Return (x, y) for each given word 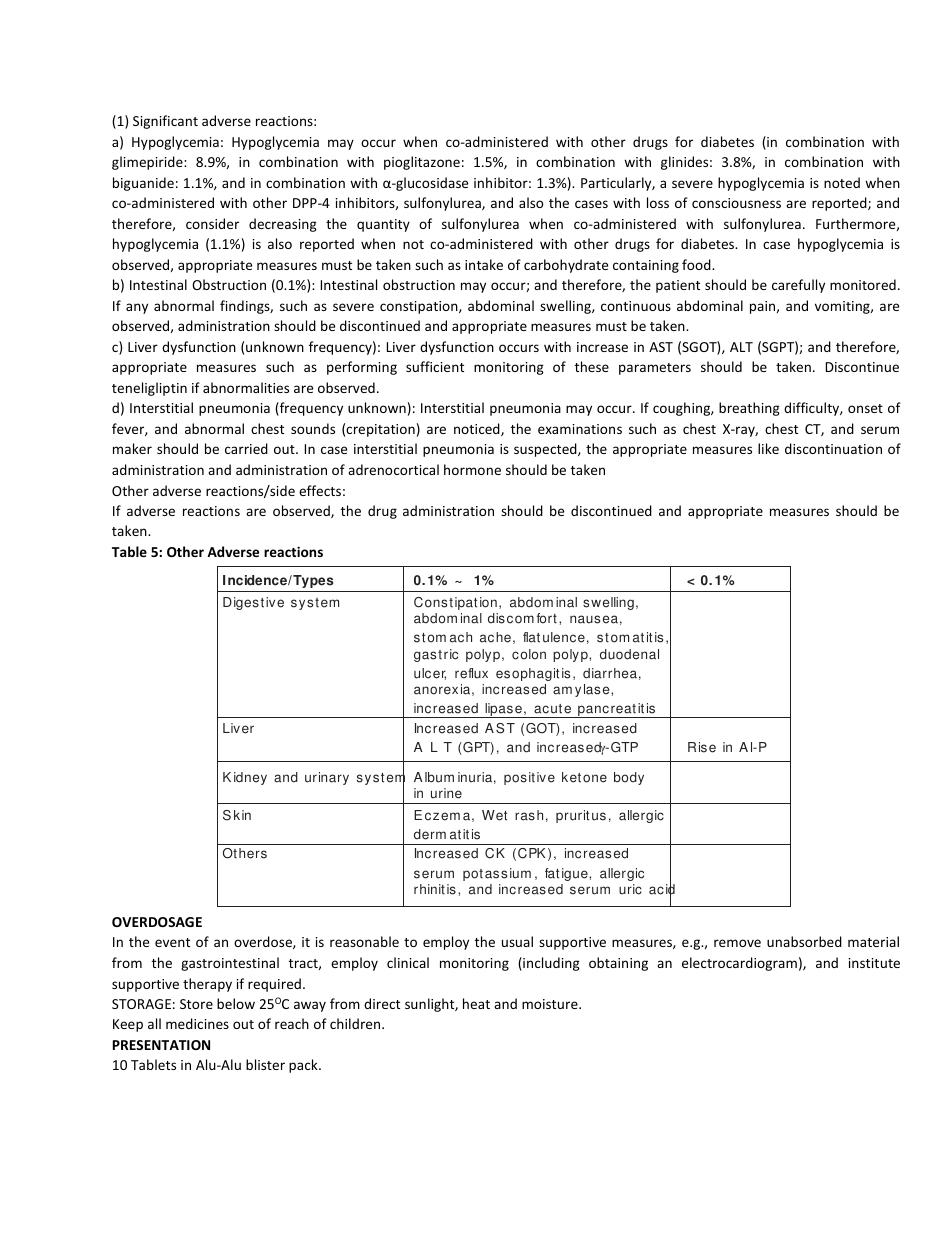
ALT (741, 347)
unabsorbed (804, 941)
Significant (165, 122)
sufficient (435, 366)
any (137, 308)
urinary (327, 778)
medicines (197, 1023)
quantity (383, 225)
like (768, 448)
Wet (494, 815)
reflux (471, 673)
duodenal (629, 654)
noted (842, 182)
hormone (472, 469)
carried (246, 448)
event (172, 942)
